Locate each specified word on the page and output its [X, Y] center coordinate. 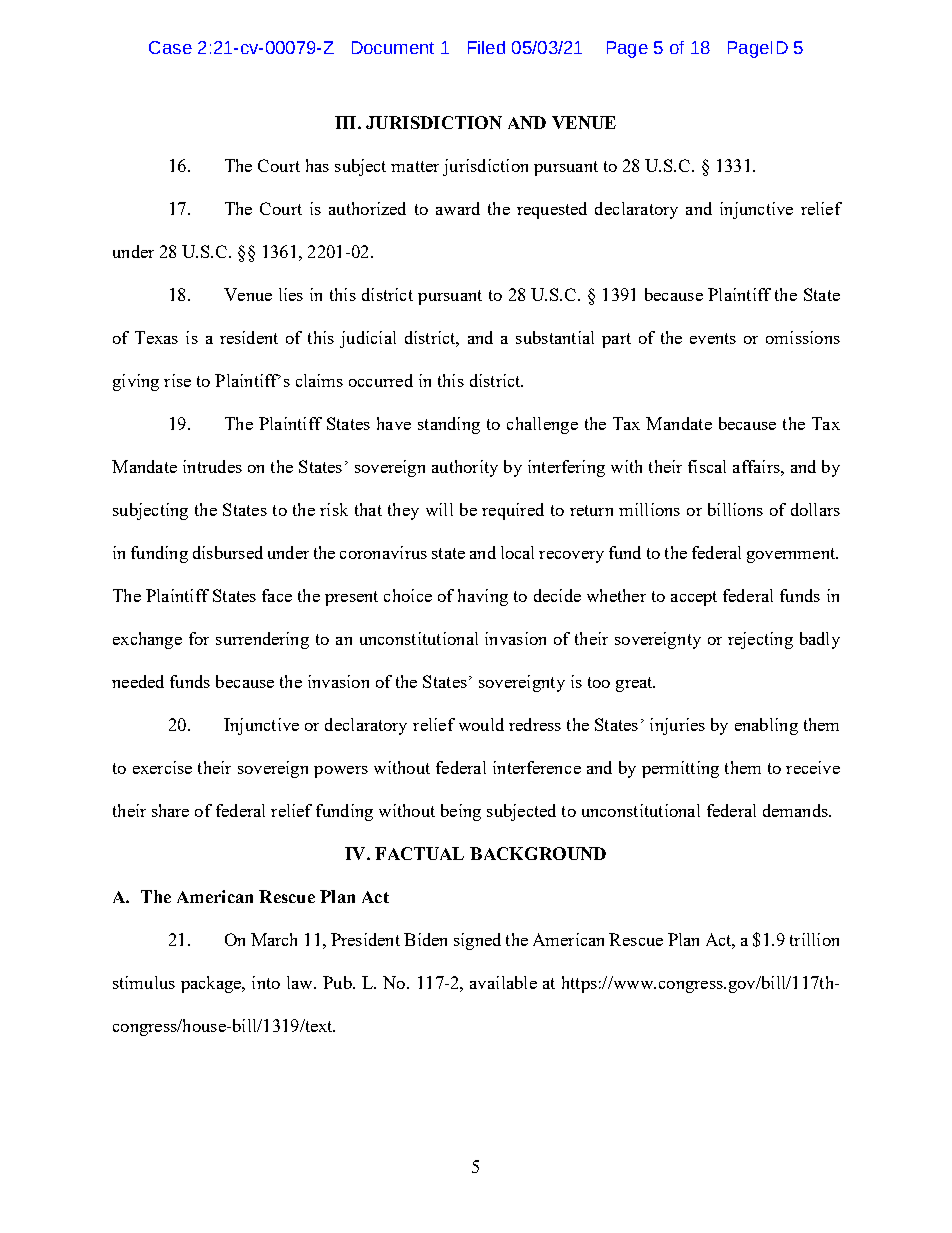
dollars [815, 509]
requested [552, 210]
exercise [162, 767]
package [212, 984]
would [481, 724]
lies [291, 294]
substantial [555, 337]
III [347, 122]
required [513, 511]
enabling [766, 726]
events [713, 338]
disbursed [228, 552]
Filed [486, 47]
